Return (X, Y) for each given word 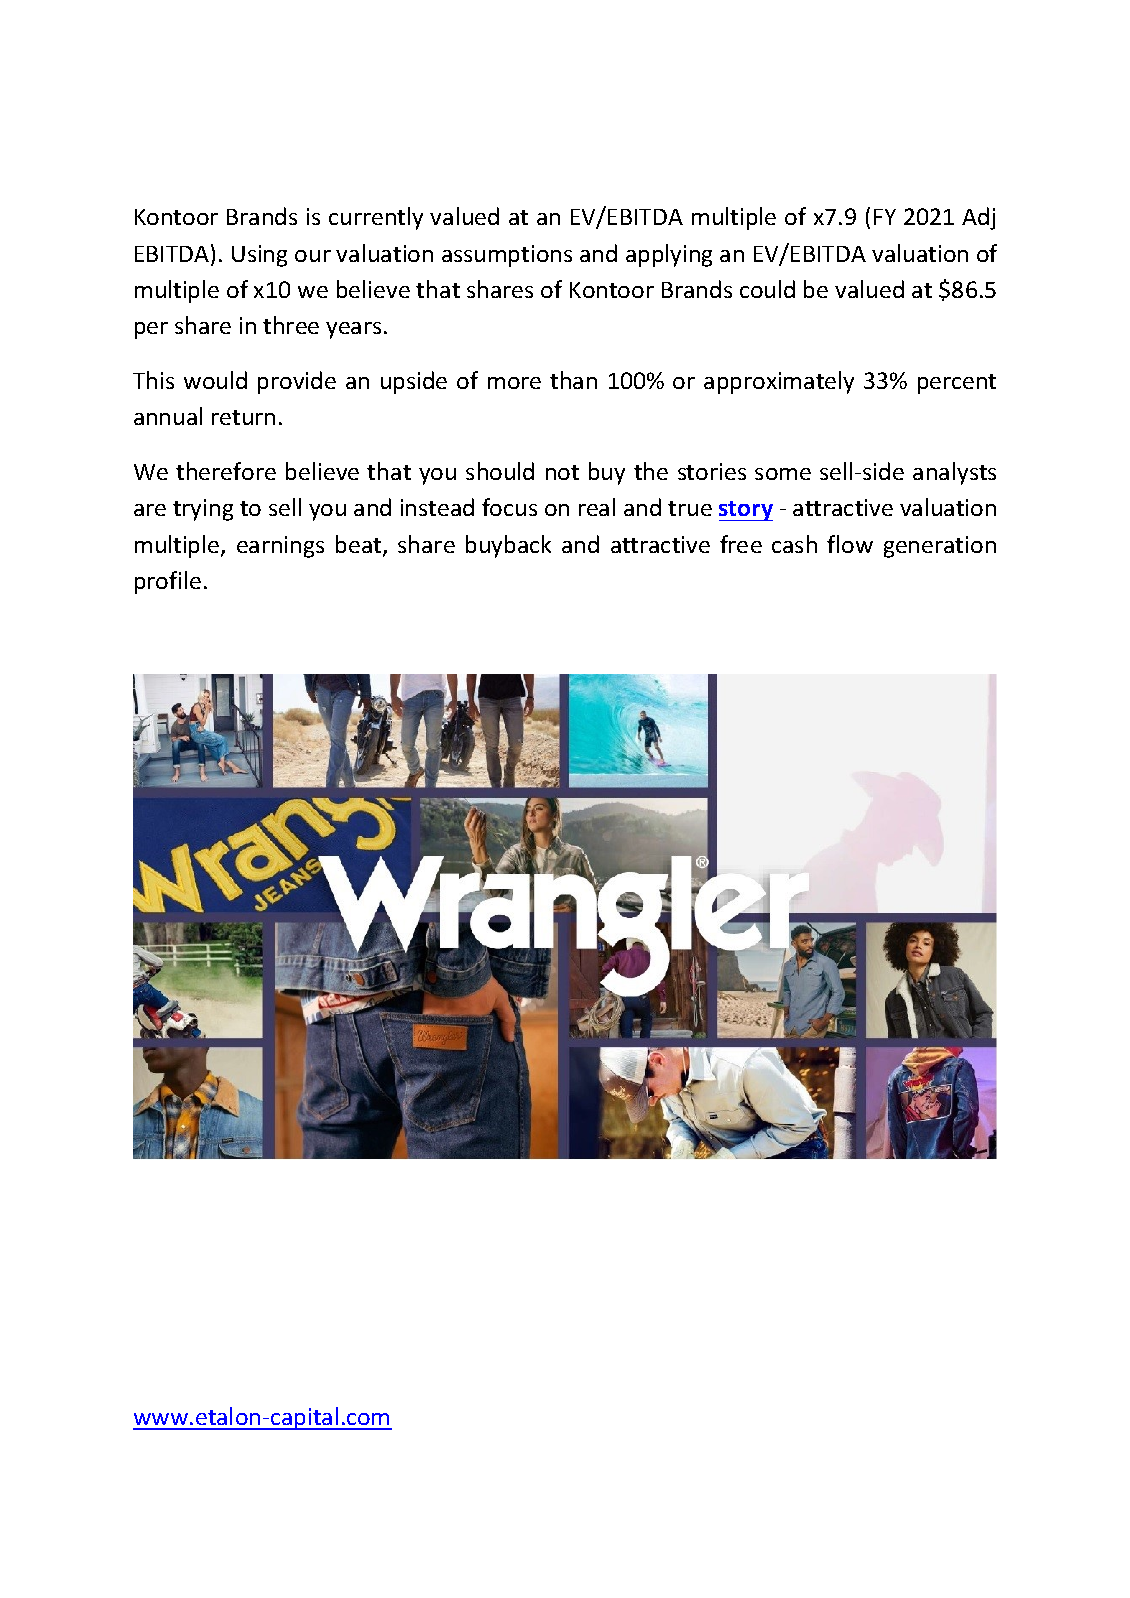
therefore (226, 471)
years (353, 330)
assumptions (507, 256)
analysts (954, 473)
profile (168, 582)
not (562, 472)
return (243, 417)
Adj (978, 218)
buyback (508, 546)
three (291, 325)
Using (259, 256)
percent (957, 384)
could (767, 289)
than (573, 380)
